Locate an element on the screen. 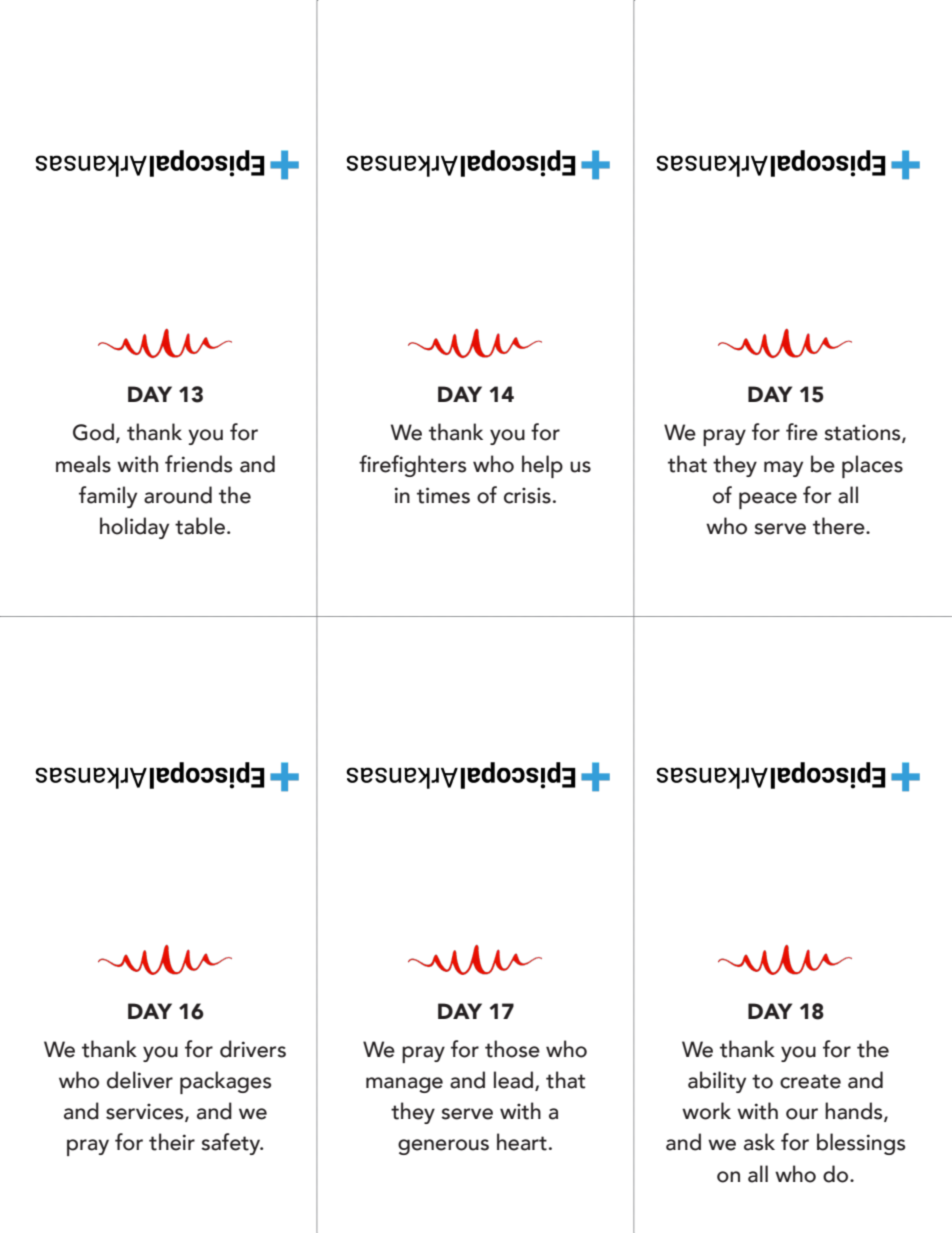  may is located at coordinates (783, 469).
